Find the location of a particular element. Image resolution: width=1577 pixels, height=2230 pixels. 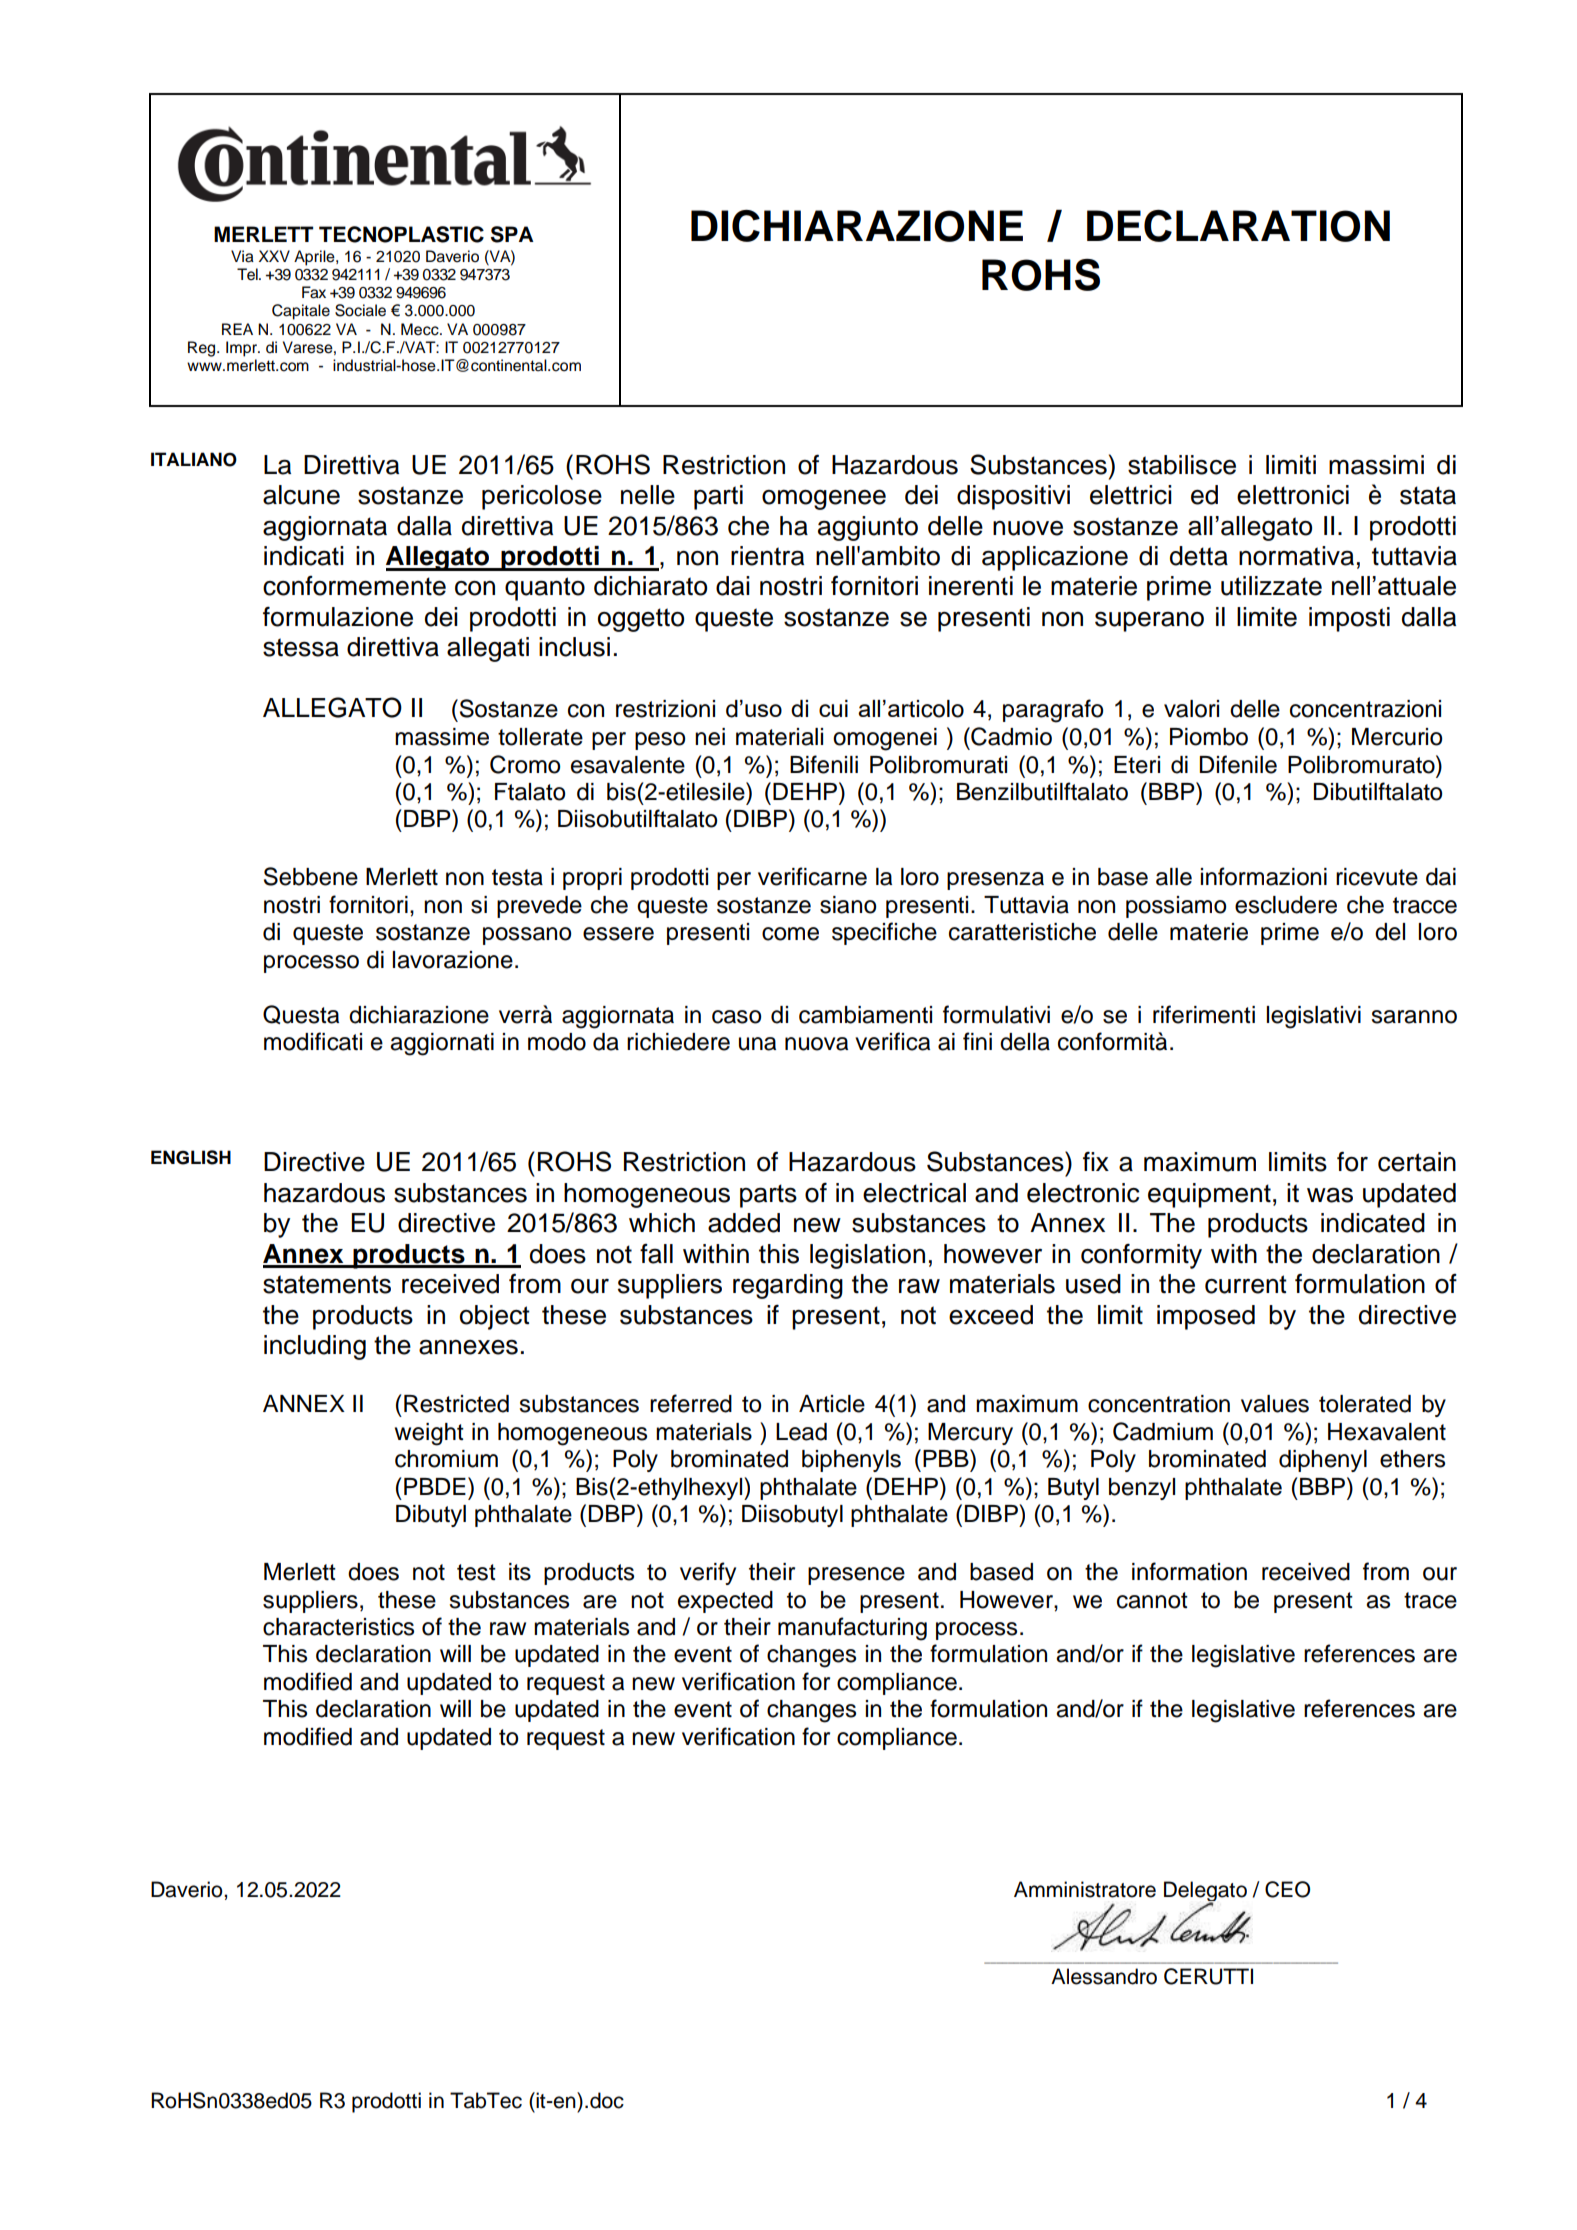

ENGLISH is located at coordinates (191, 1157).
